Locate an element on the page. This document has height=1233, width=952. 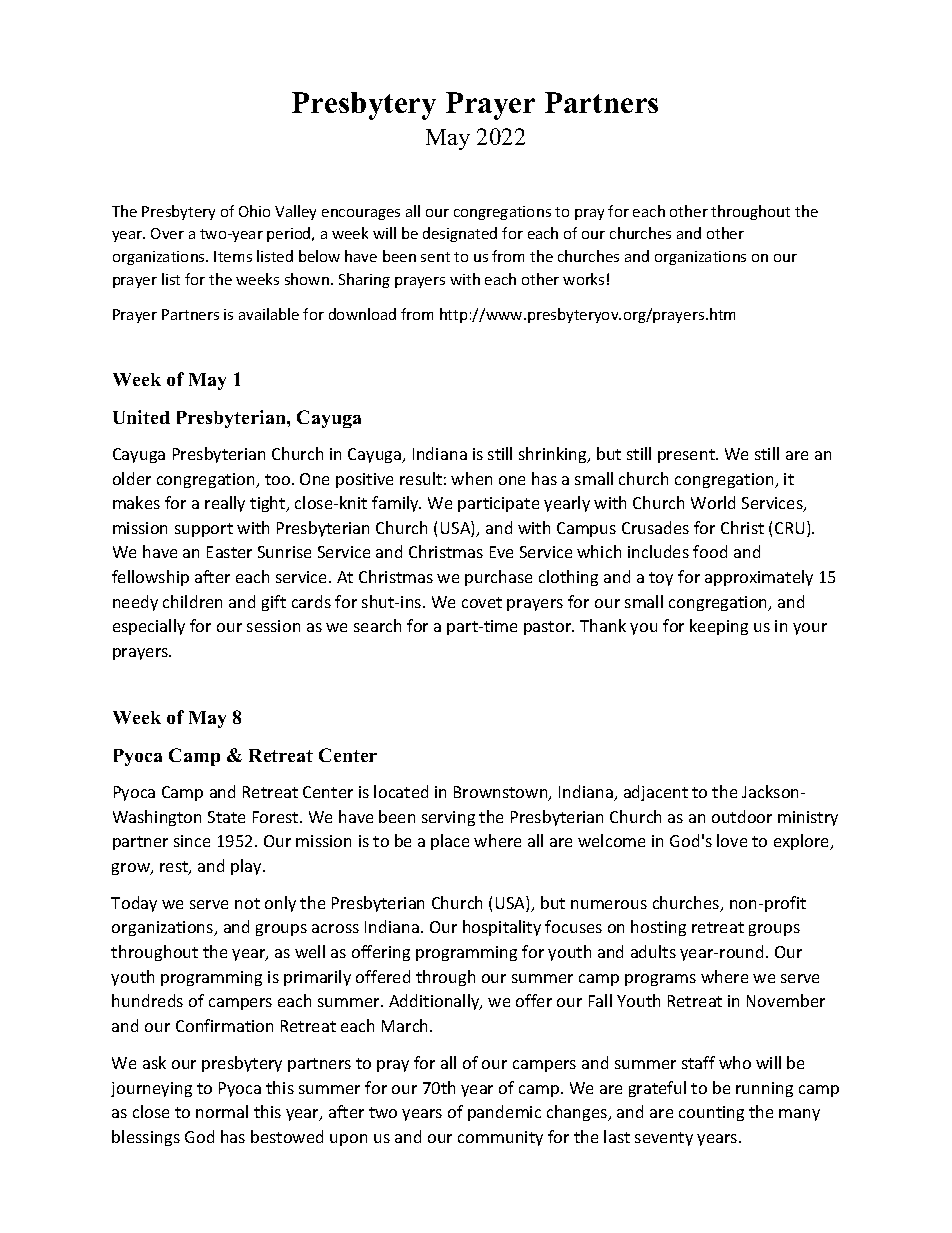
designated is located at coordinates (460, 234).
